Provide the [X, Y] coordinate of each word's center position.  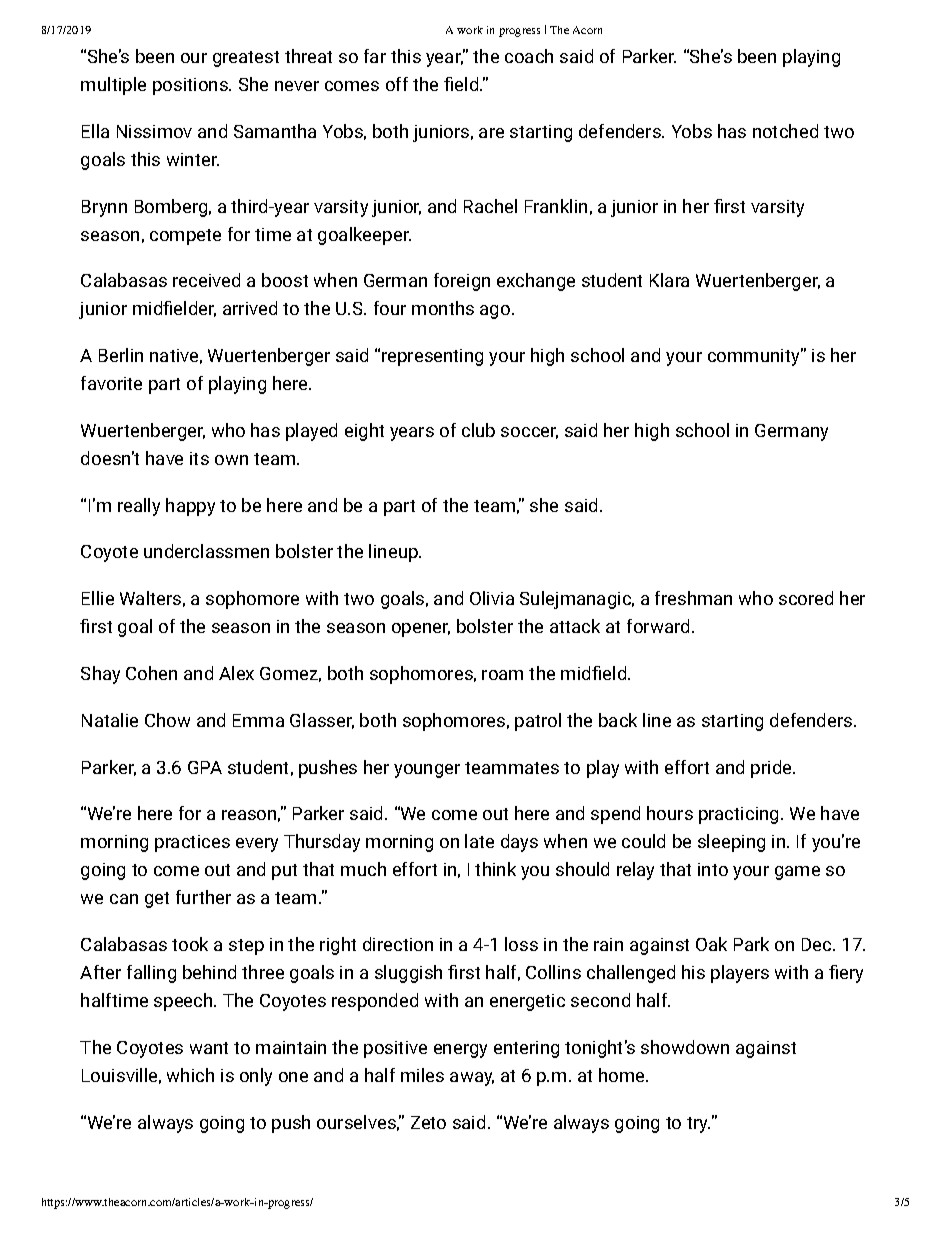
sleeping [731, 843]
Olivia [492, 598]
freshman [693, 598]
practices [192, 843]
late [479, 841]
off [397, 84]
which [190, 1075]
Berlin [121, 355]
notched [785, 131]
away [472, 1079]
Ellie [98, 598]
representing [432, 357]
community [755, 357]
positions [191, 86]
